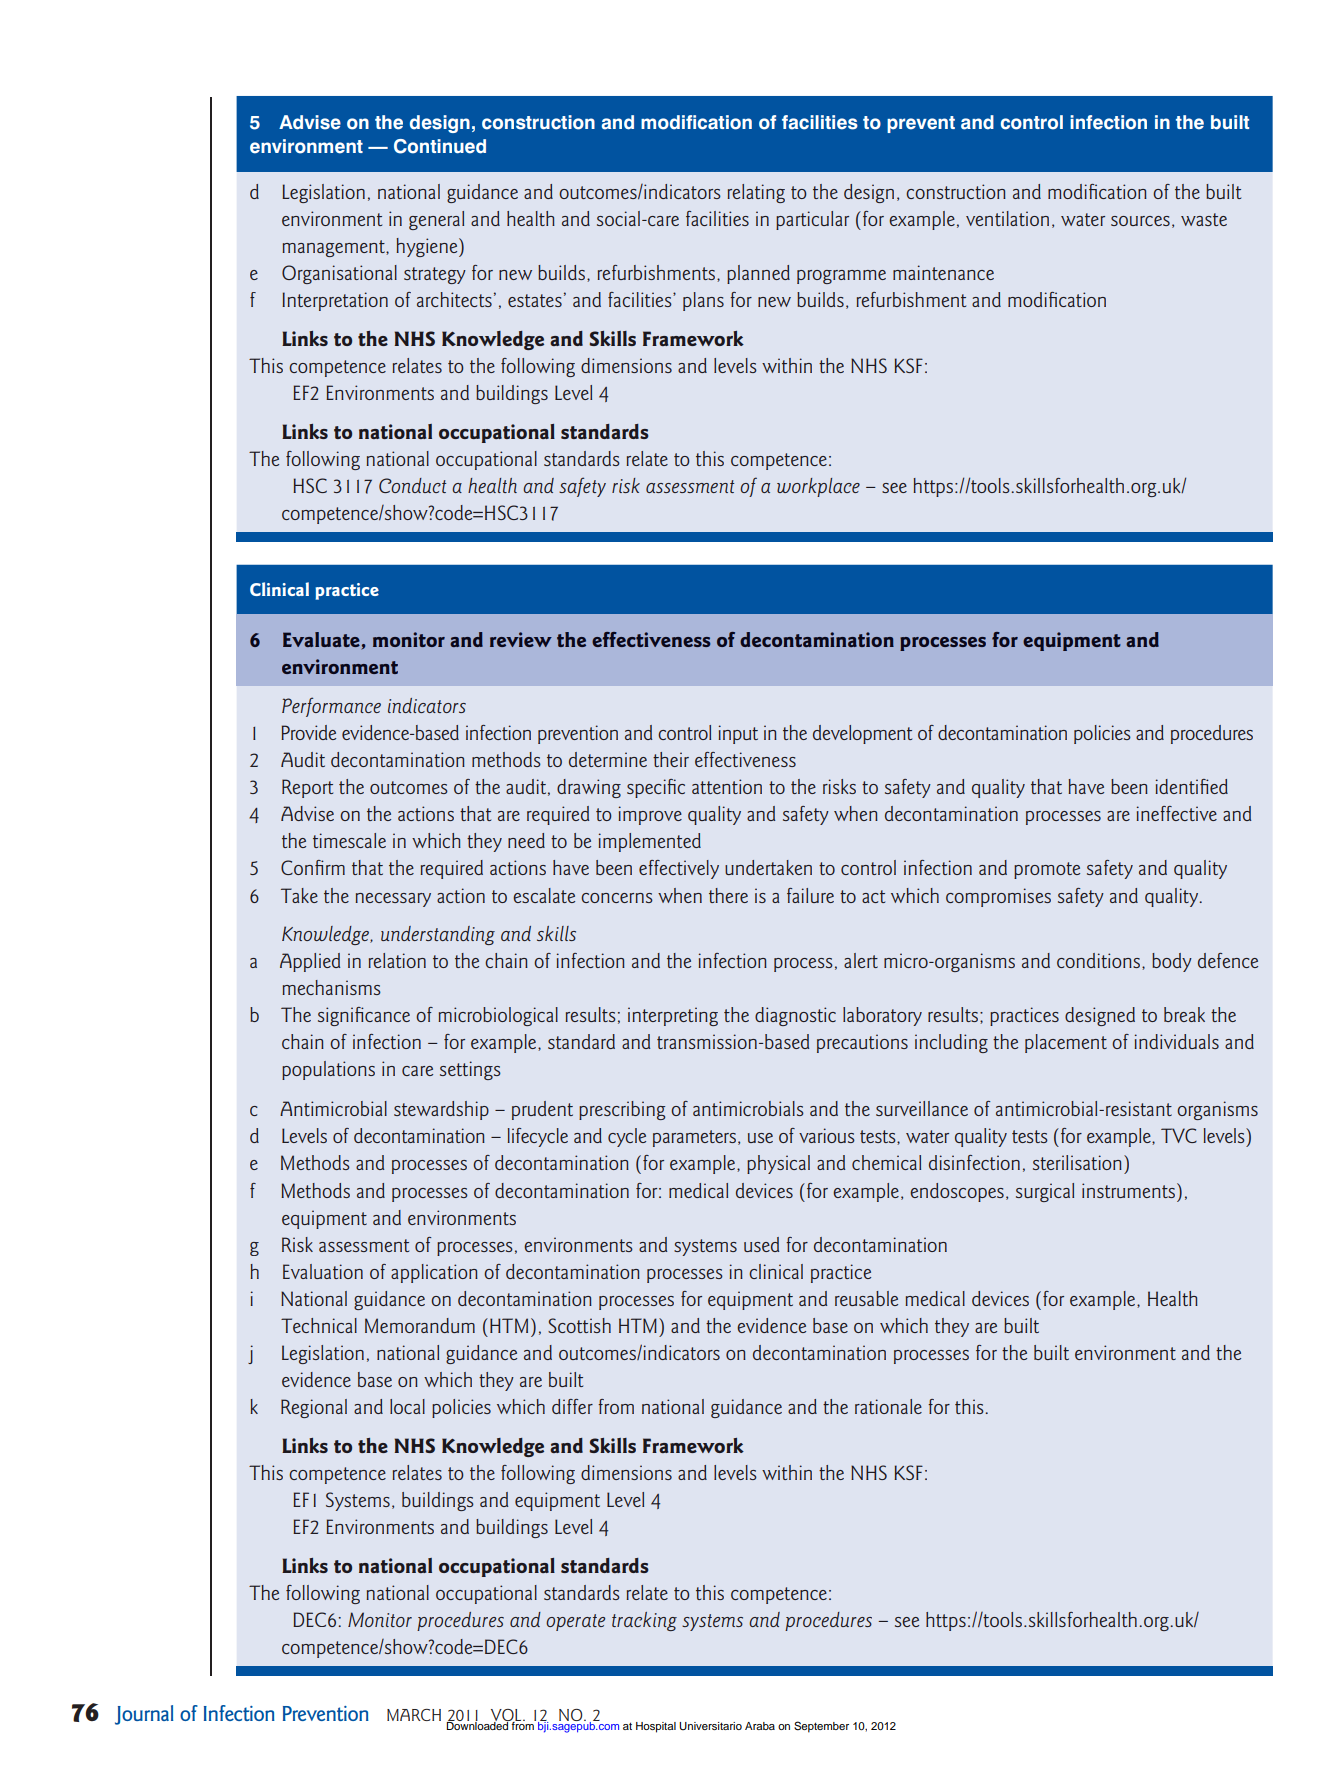  Describe the element at coordinates (310, 962) in the screenshot. I see `Applied` at that location.
